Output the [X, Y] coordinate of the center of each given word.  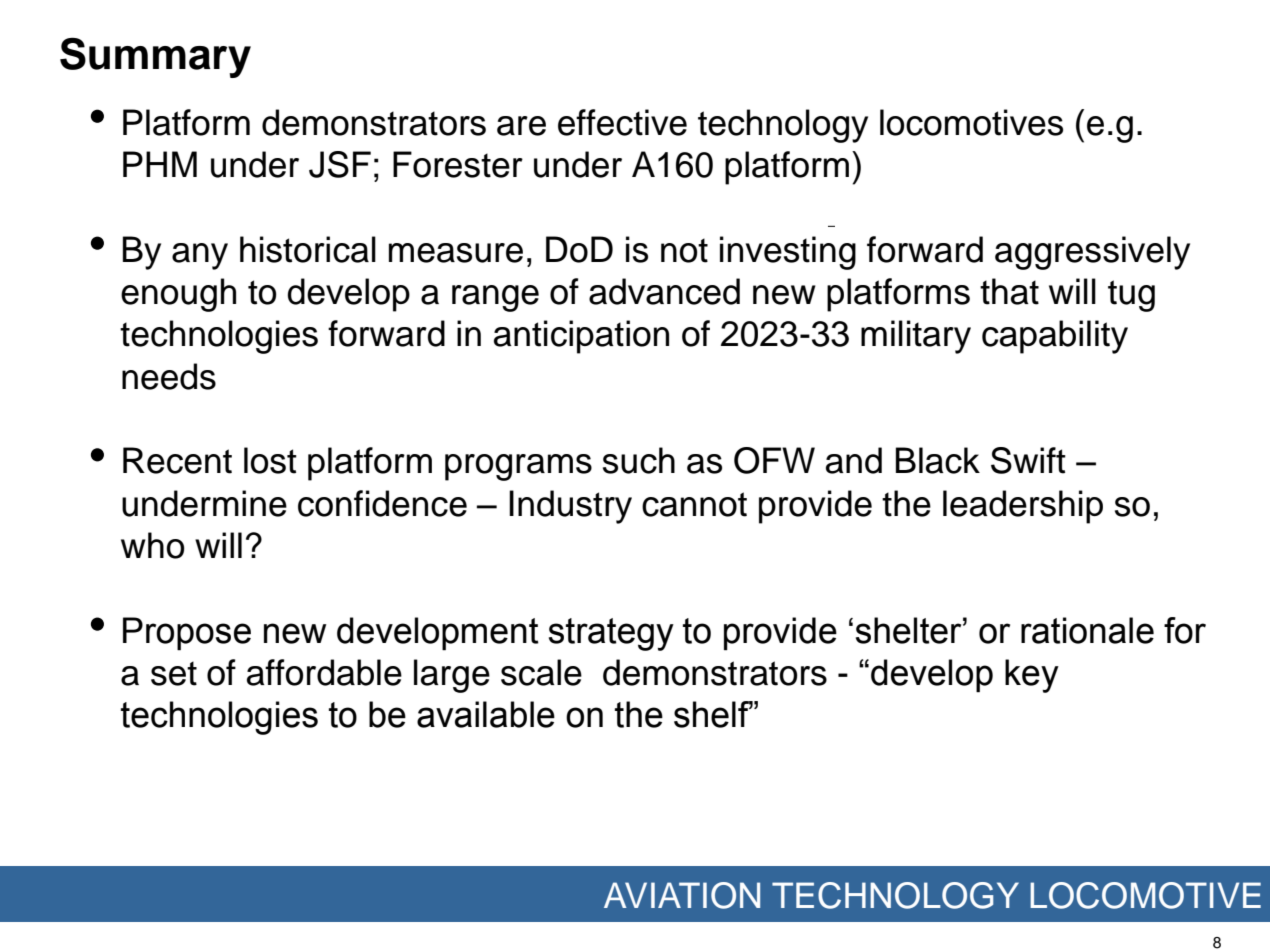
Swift [1028, 460]
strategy [611, 634]
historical [308, 249]
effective [622, 122]
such [639, 460]
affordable [324, 672]
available [486, 714]
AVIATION [682, 895]
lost [270, 460]
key [1032, 676]
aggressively [1092, 253]
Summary [155, 57]
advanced [664, 291]
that [1009, 291]
